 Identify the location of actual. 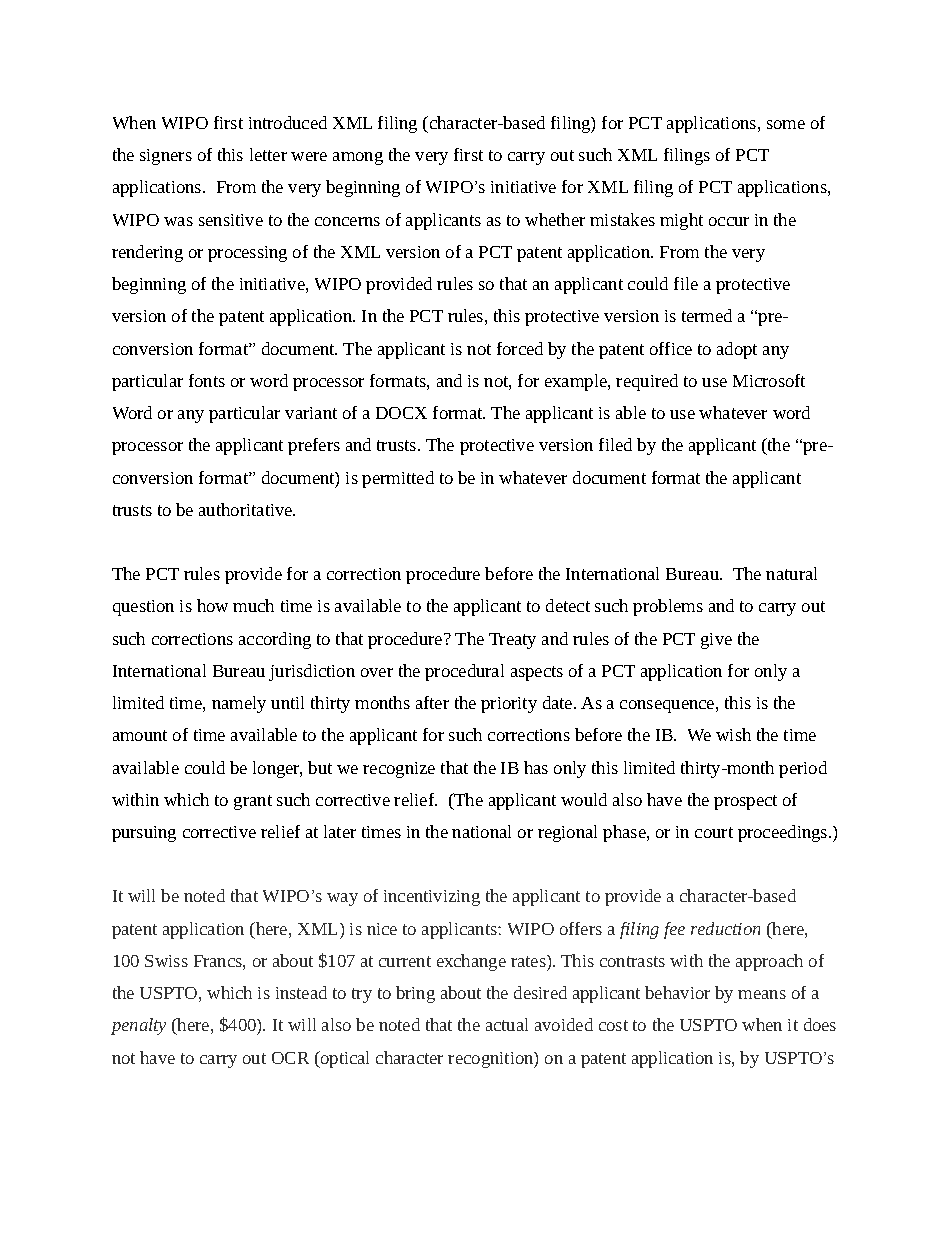
(507, 1024).
